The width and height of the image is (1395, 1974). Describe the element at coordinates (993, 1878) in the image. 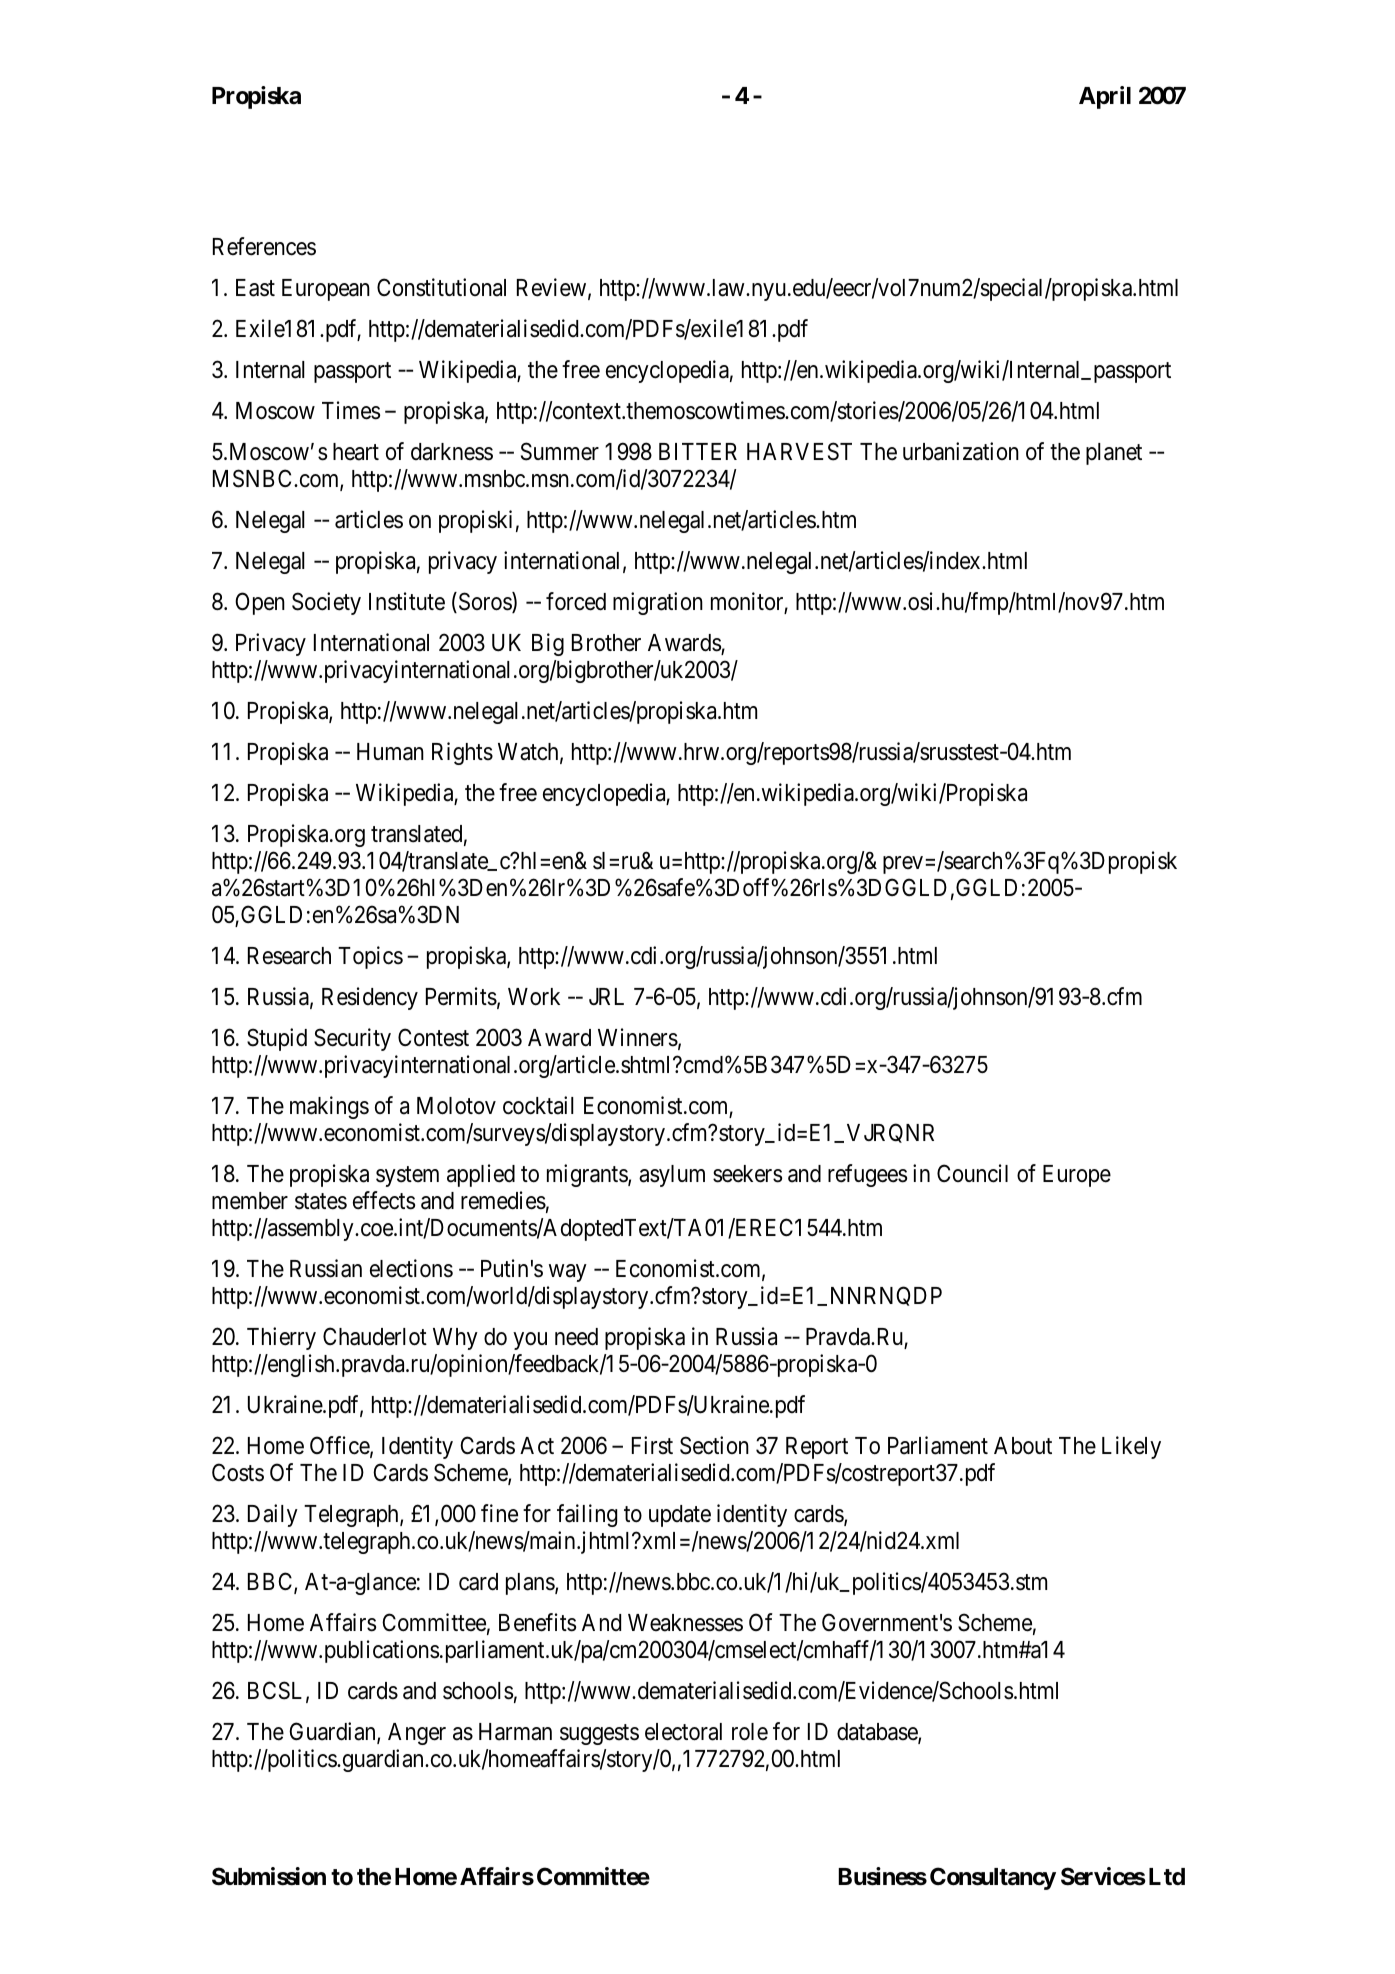

I see `Consultancy` at that location.
